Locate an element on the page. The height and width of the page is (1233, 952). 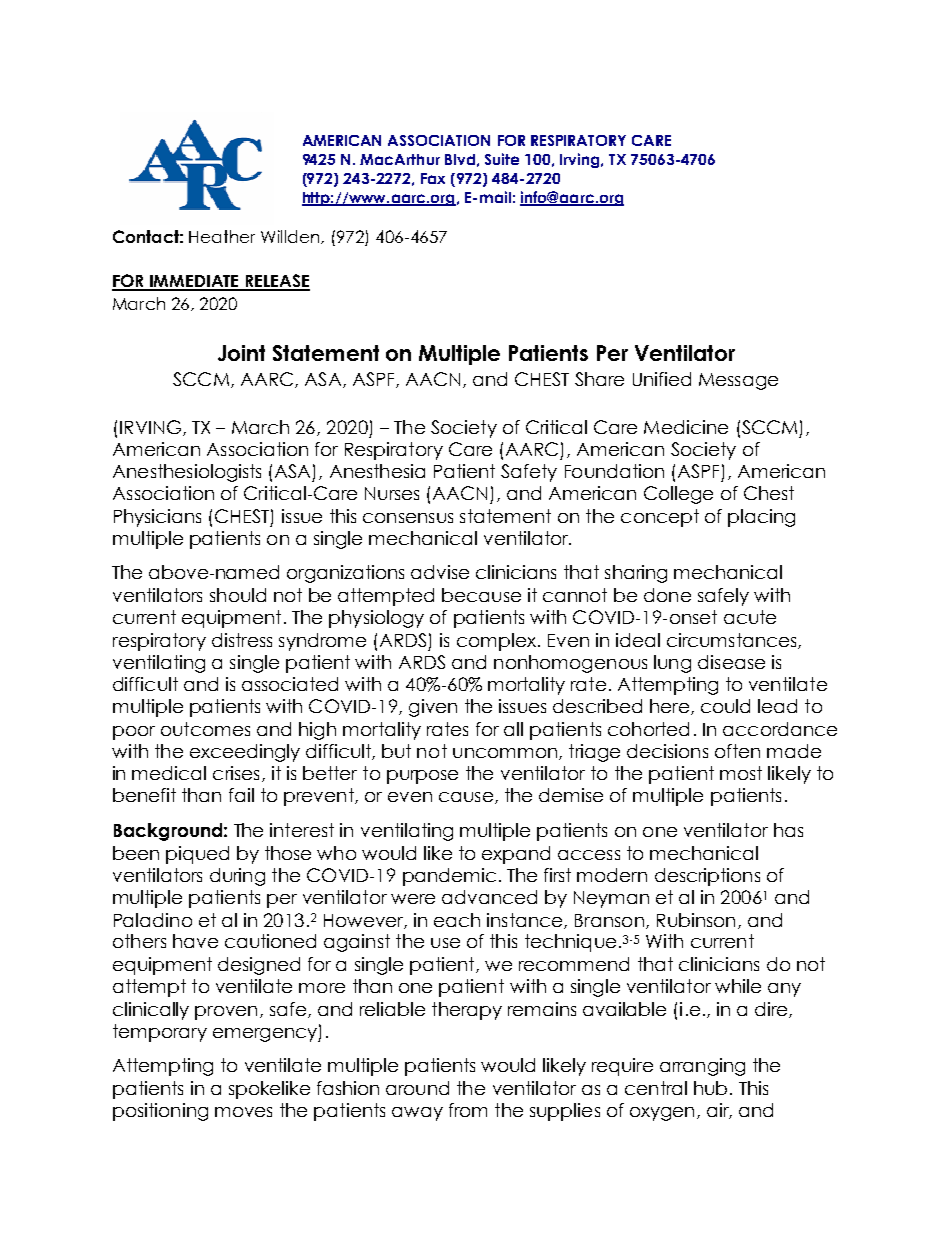
Suite is located at coordinates (502, 159).
